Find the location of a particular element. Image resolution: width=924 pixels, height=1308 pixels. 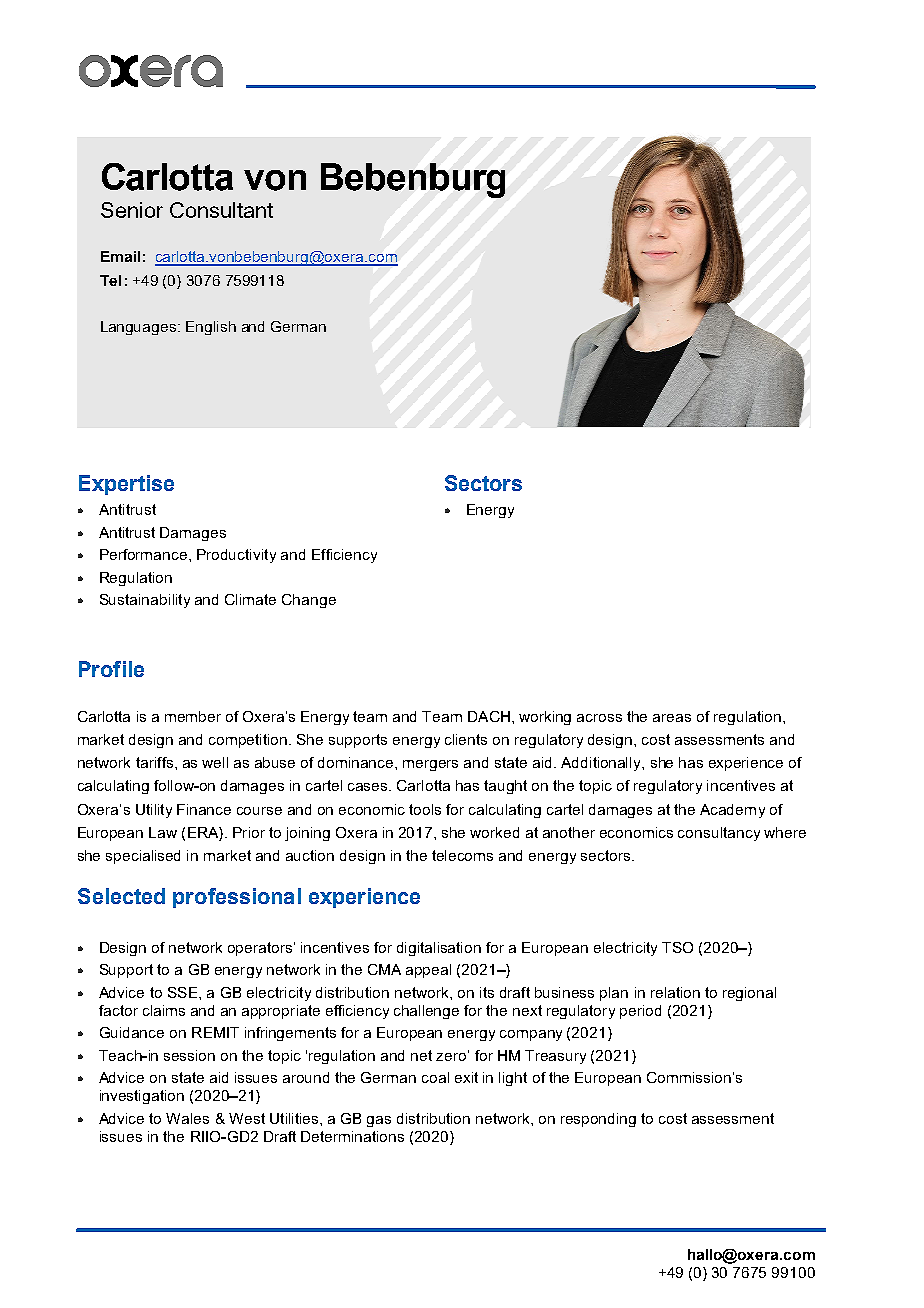

Finance is located at coordinates (204, 809).
